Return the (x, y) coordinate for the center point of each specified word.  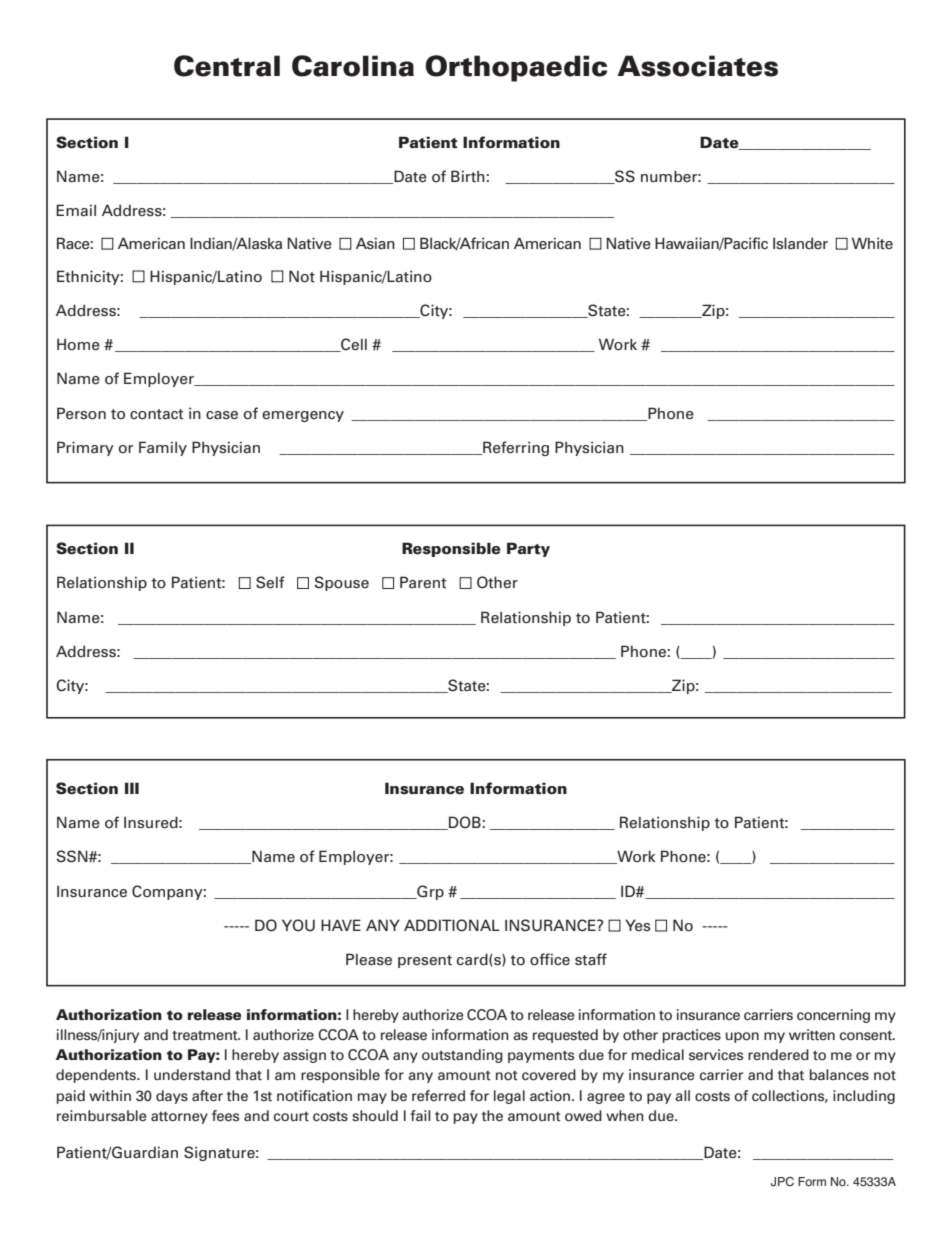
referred (438, 1095)
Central (227, 66)
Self (270, 582)
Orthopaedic (516, 68)
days (172, 1097)
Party (528, 549)
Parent (423, 582)
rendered (778, 1054)
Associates (697, 66)
